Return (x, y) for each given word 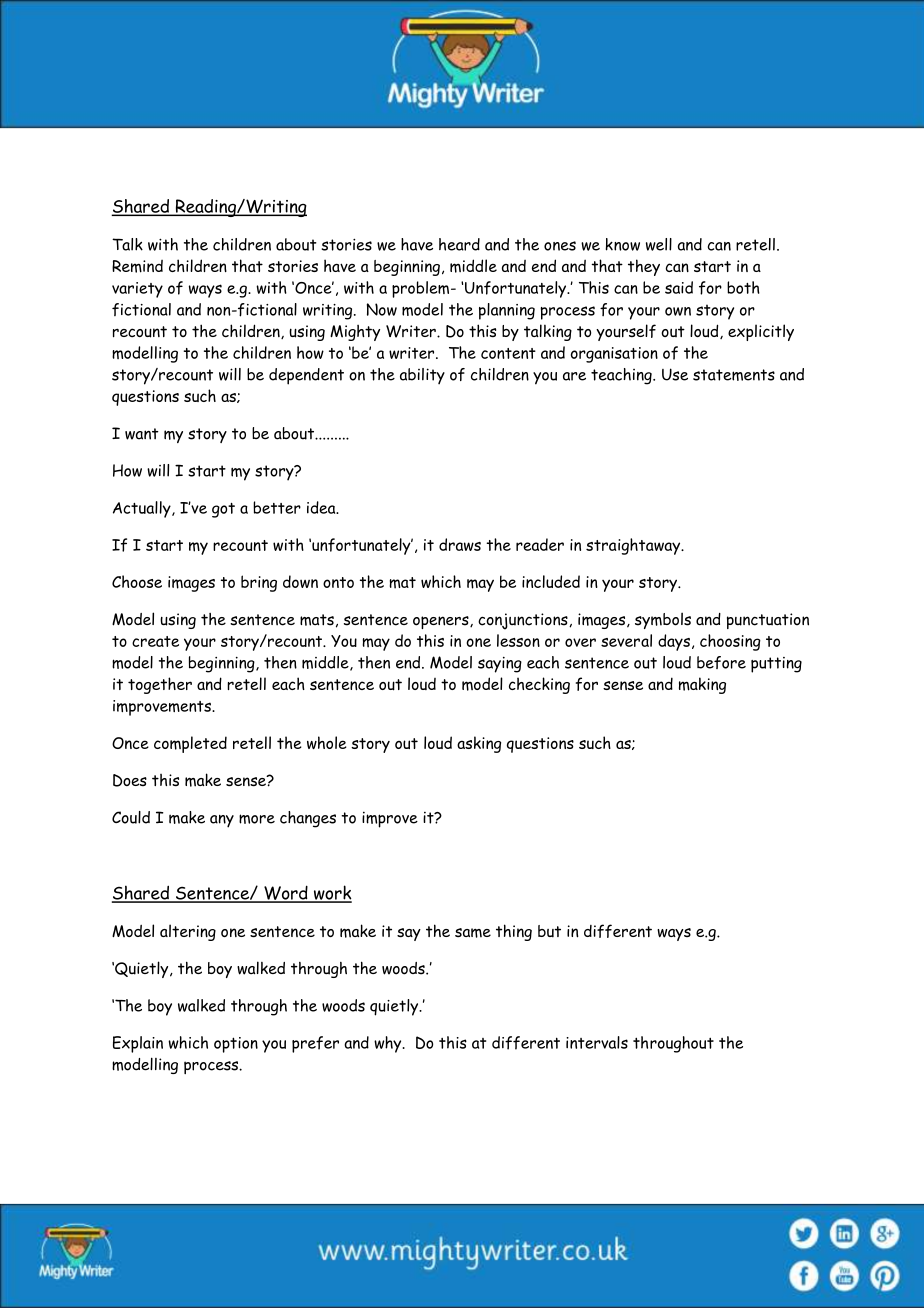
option (236, 1045)
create (155, 641)
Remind (137, 266)
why (389, 1044)
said (679, 287)
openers (442, 622)
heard (459, 244)
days (674, 642)
